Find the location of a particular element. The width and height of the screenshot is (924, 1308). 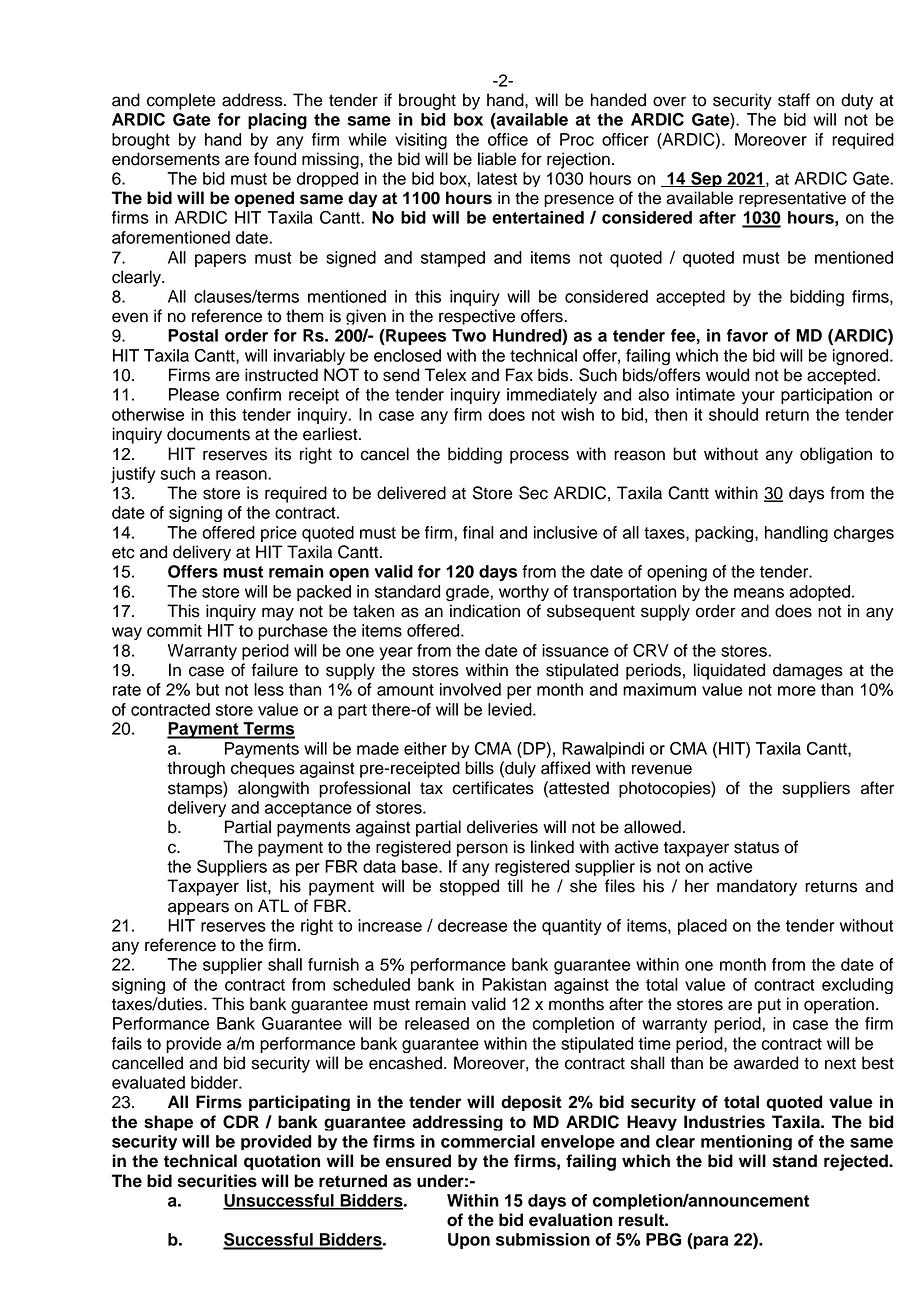

securities is located at coordinates (217, 1181).
